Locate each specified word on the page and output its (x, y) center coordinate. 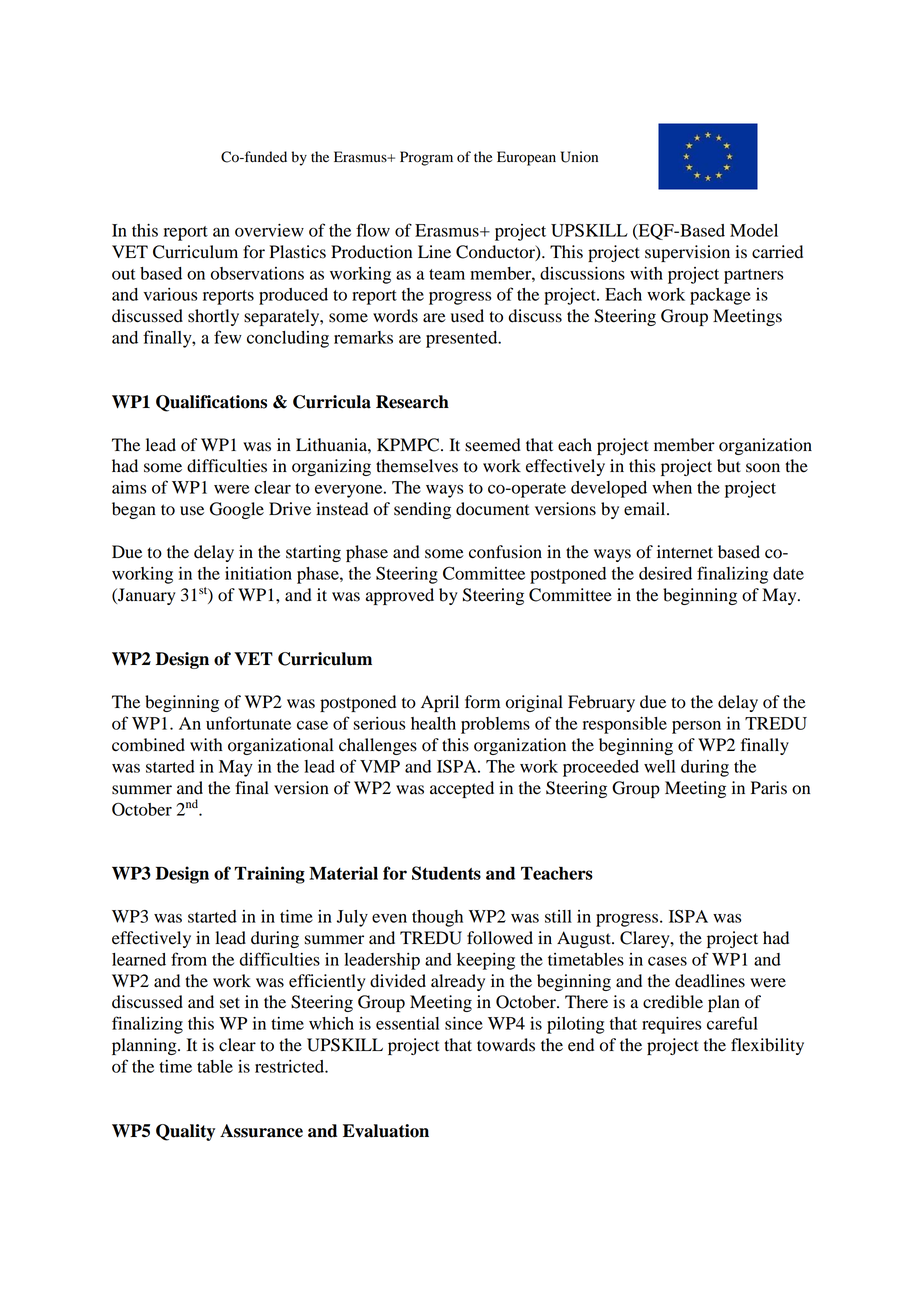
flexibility (767, 1046)
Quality (185, 1132)
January (146, 596)
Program (426, 158)
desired (665, 573)
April (440, 703)
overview (269, 230)
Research (412, 402)
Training (269, 875)
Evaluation (386, 1131)
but (729, 466)
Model (754, 230)
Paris (769, 788)
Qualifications (211, 403)
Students (446, 873)
